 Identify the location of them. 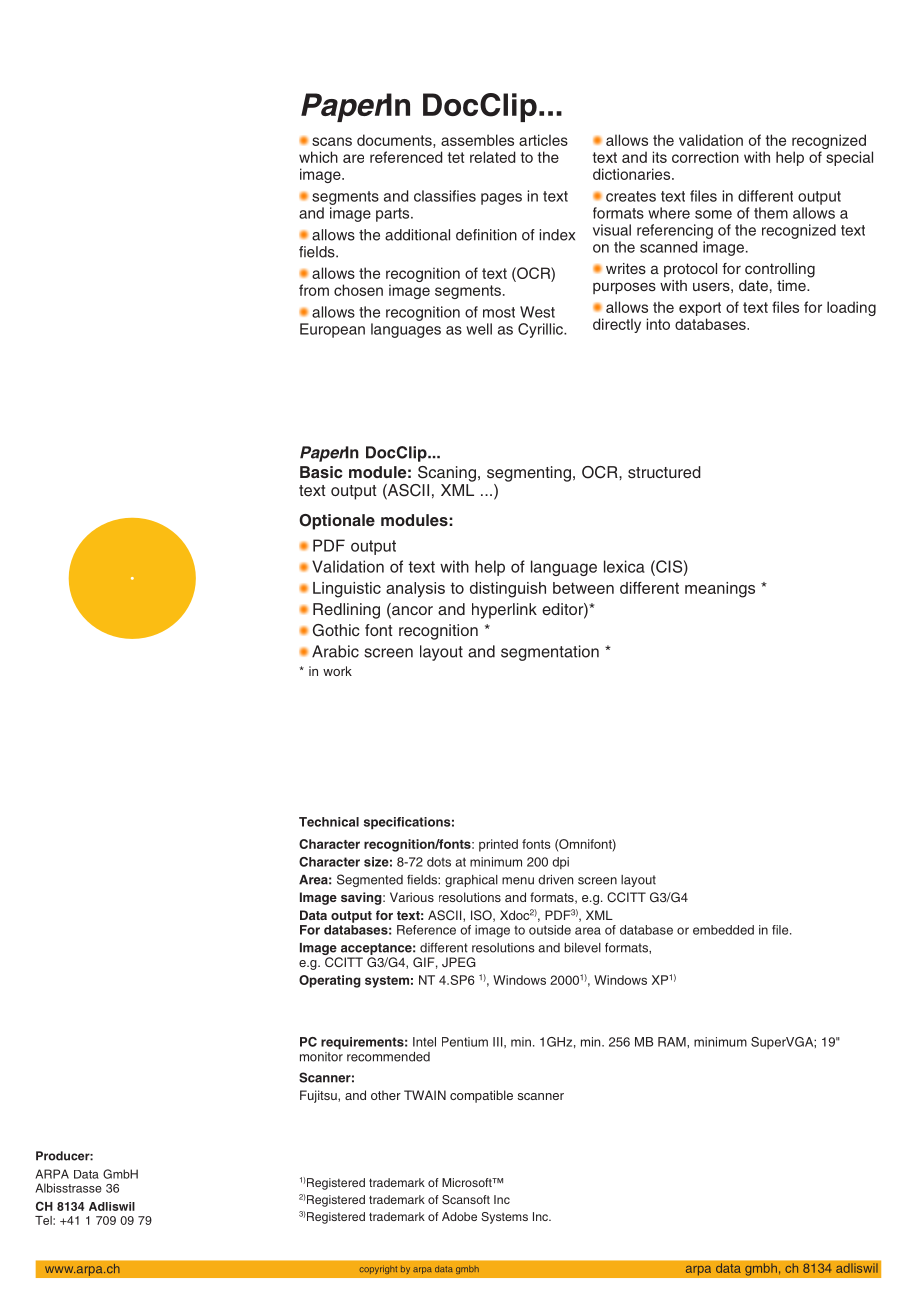
(771, 213).
